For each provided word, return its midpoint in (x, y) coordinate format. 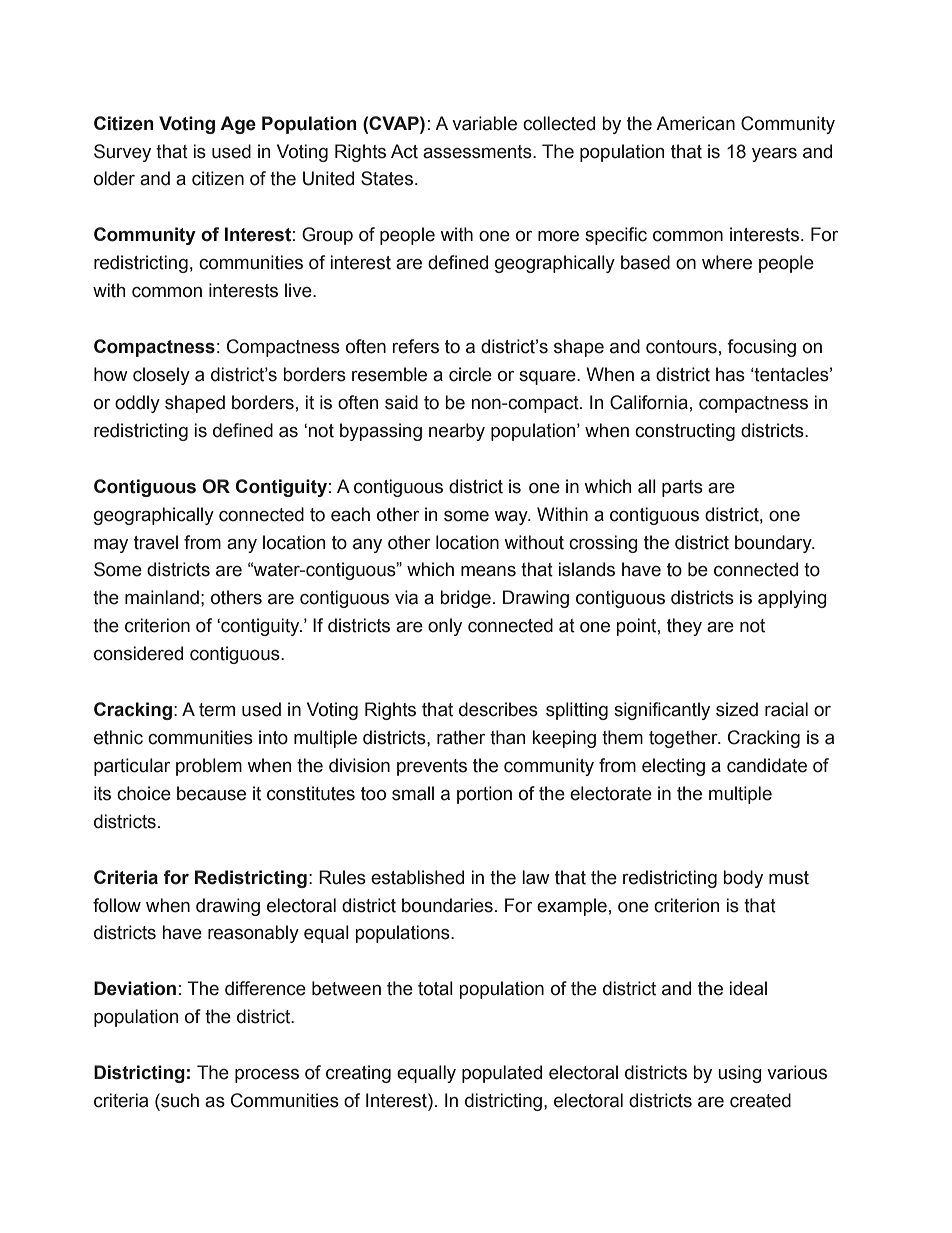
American (695, 123)
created (760, 1100)
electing (673, 767)
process (267, 1076)
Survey (122, 153)
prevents (432, 767)
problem (209, 767)
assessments (478, 152)
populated (502, 1074)
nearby (457, 432)
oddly (137, 404)
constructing (685, 432)
